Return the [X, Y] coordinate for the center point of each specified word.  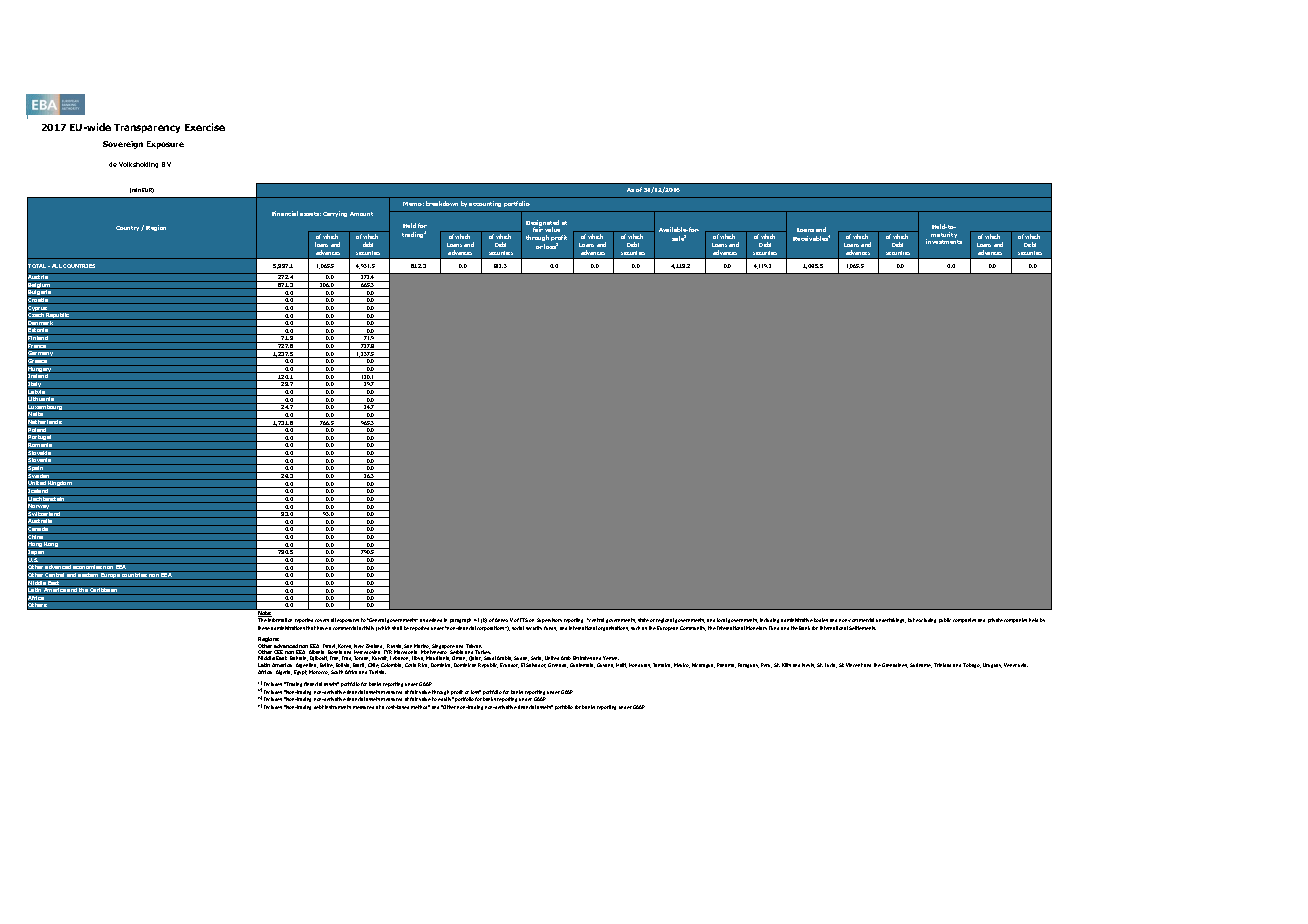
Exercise [205, 127]
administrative [797, 620]
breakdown [442, 203]
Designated [542, 224]
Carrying [335, 214]
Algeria [284, 672]
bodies [821, 620]
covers [322, 620]
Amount [361, 214]
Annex [501, 620]
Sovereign [123, 145]
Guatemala [582, 665]
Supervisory [549, 620]
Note [264, 613]
